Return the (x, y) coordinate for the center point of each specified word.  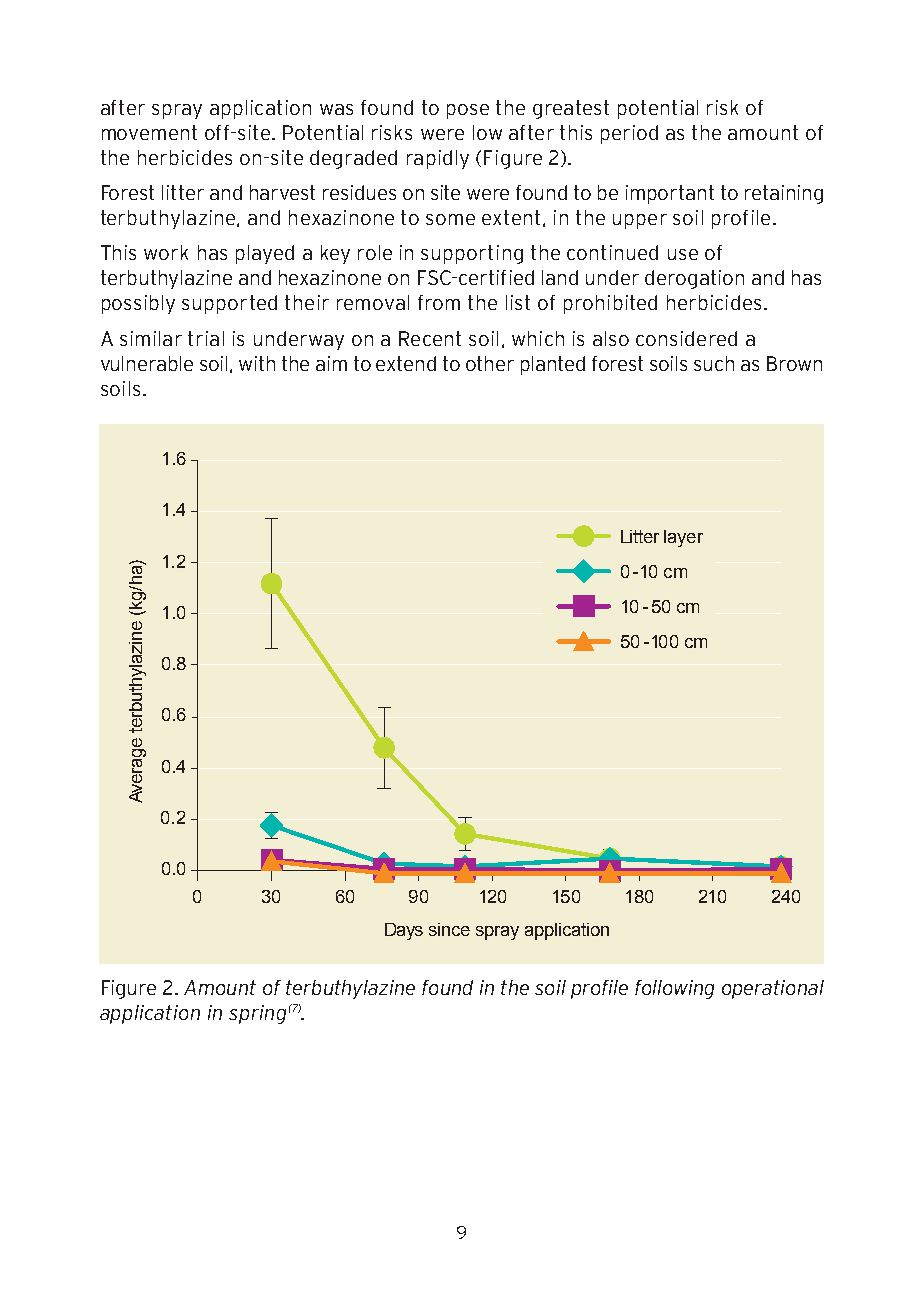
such (714, 363)
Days (404, 931)
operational (773, 989)
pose (468, 111)
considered (686, 338)
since (449, 929)
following (674, 989)
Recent (430, 338)
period (629, 134)
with (257, 363)
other (490, 363)
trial (206, 338)
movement (149, 132)
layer (683, 538)
